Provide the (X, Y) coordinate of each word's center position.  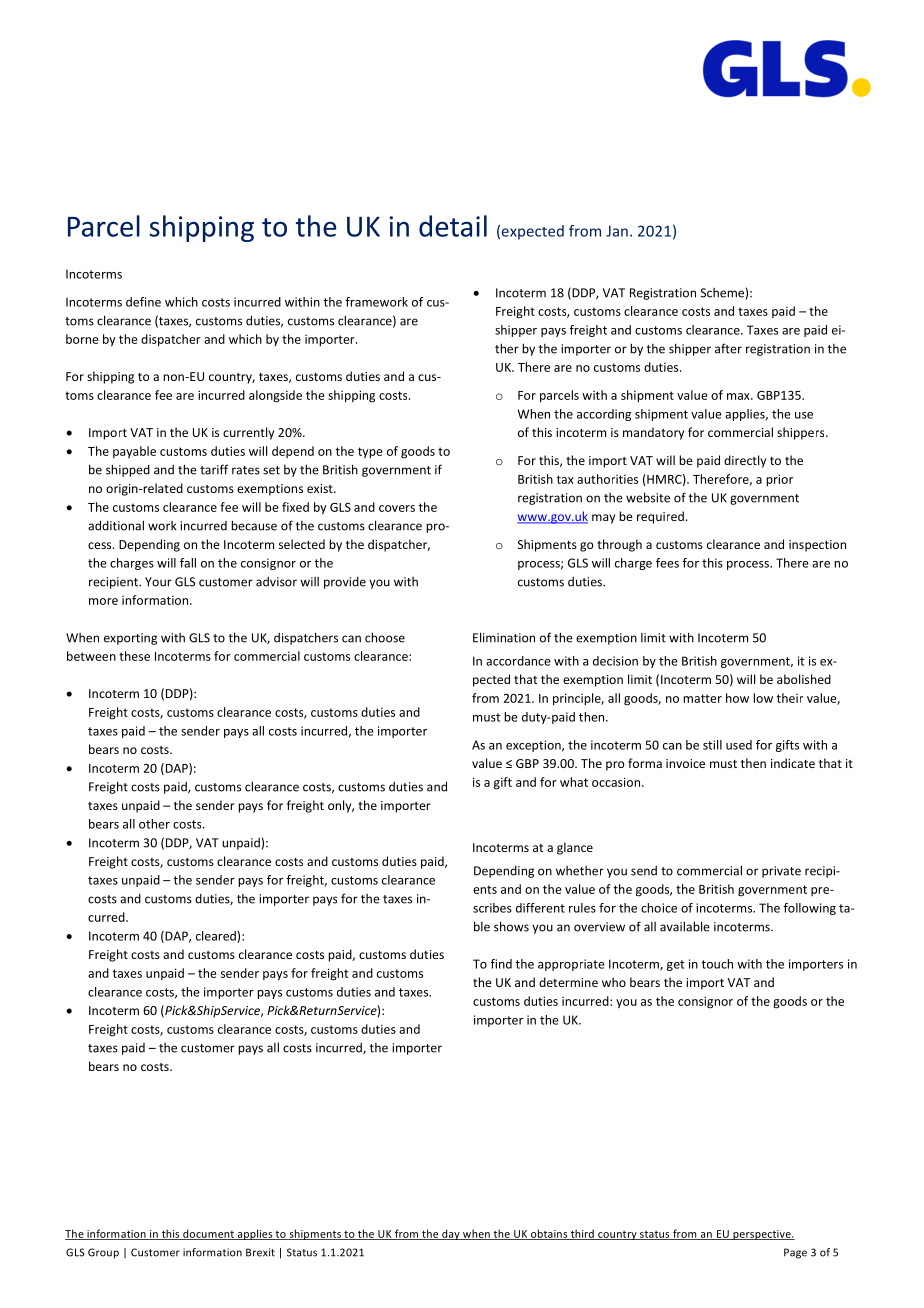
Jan (617, 231)
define (143, 302)
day (451, 1234)
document (208, 1234)
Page (795, 1253)
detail (453, 226)
